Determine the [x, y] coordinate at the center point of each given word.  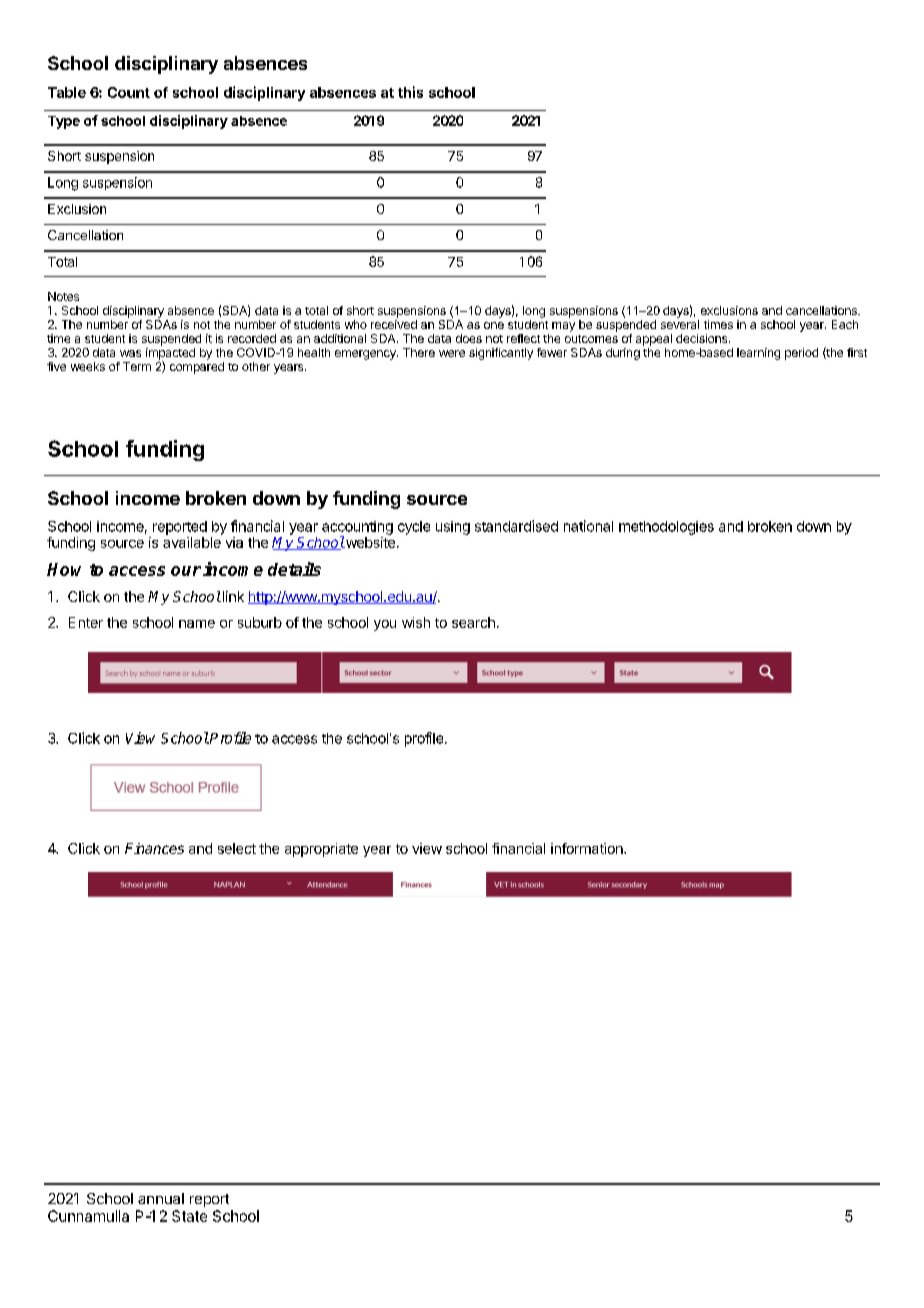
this [410, 92]
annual [161, 1198]
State [189, 1216]
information [588, 848]
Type [64, 122]
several [680, 324]
